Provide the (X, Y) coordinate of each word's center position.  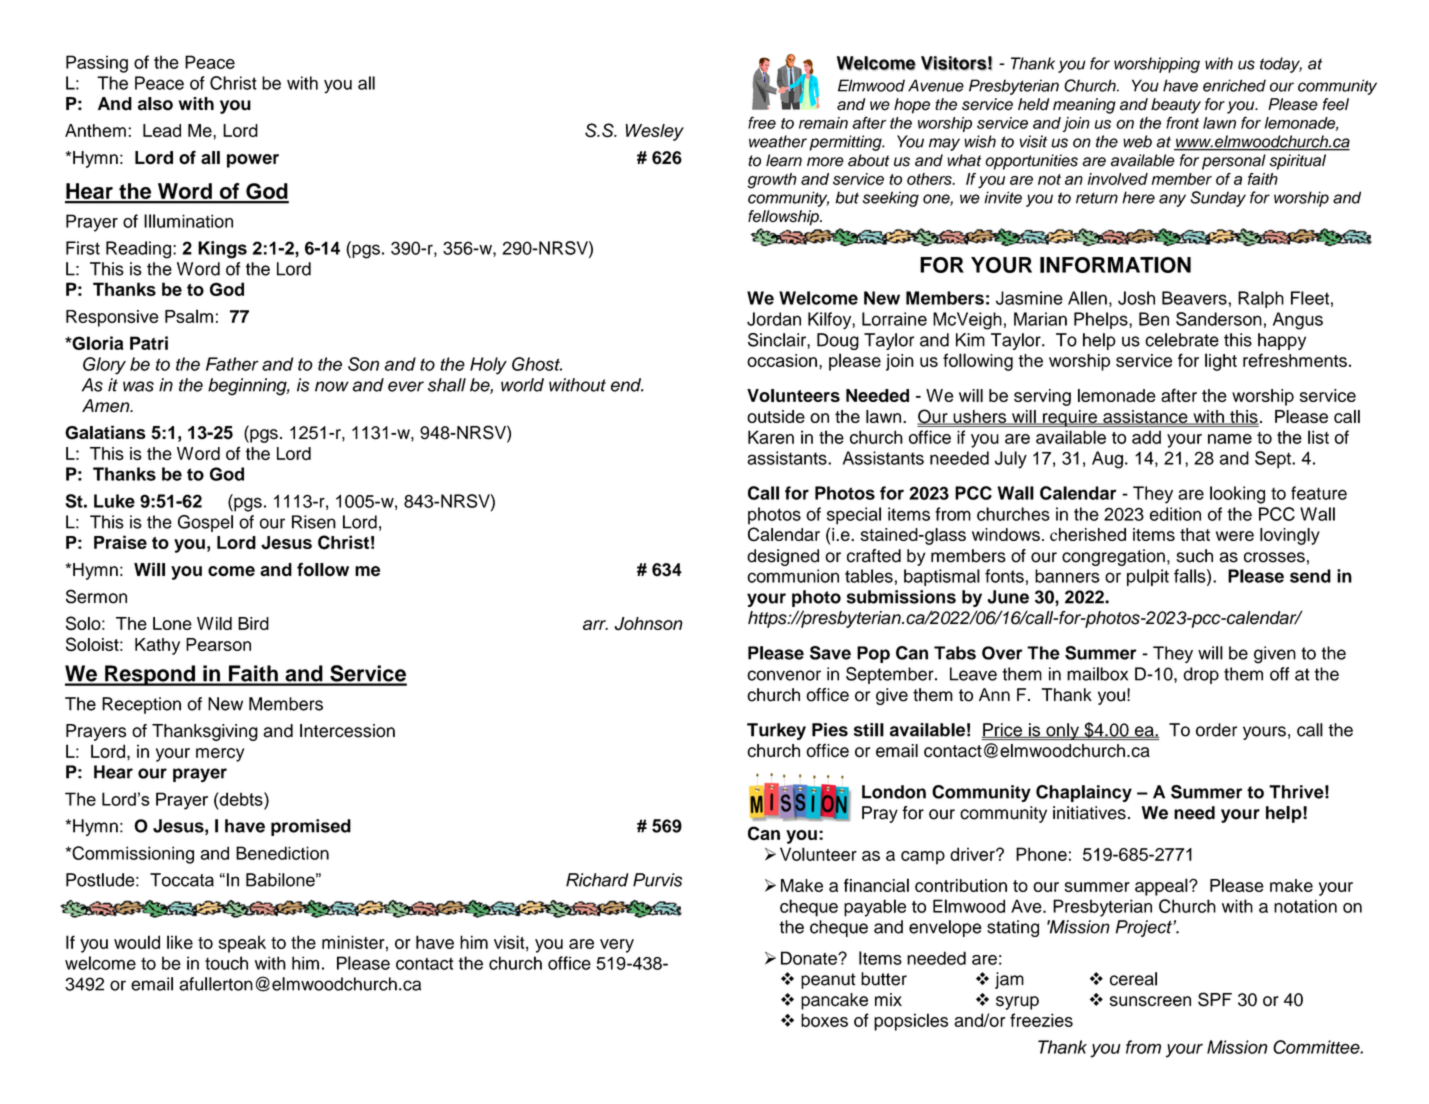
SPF (1215, 999)
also (155, 104)
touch (226, 963)
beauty (1176, 106)
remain (823, 123)
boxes (824, 1020)
